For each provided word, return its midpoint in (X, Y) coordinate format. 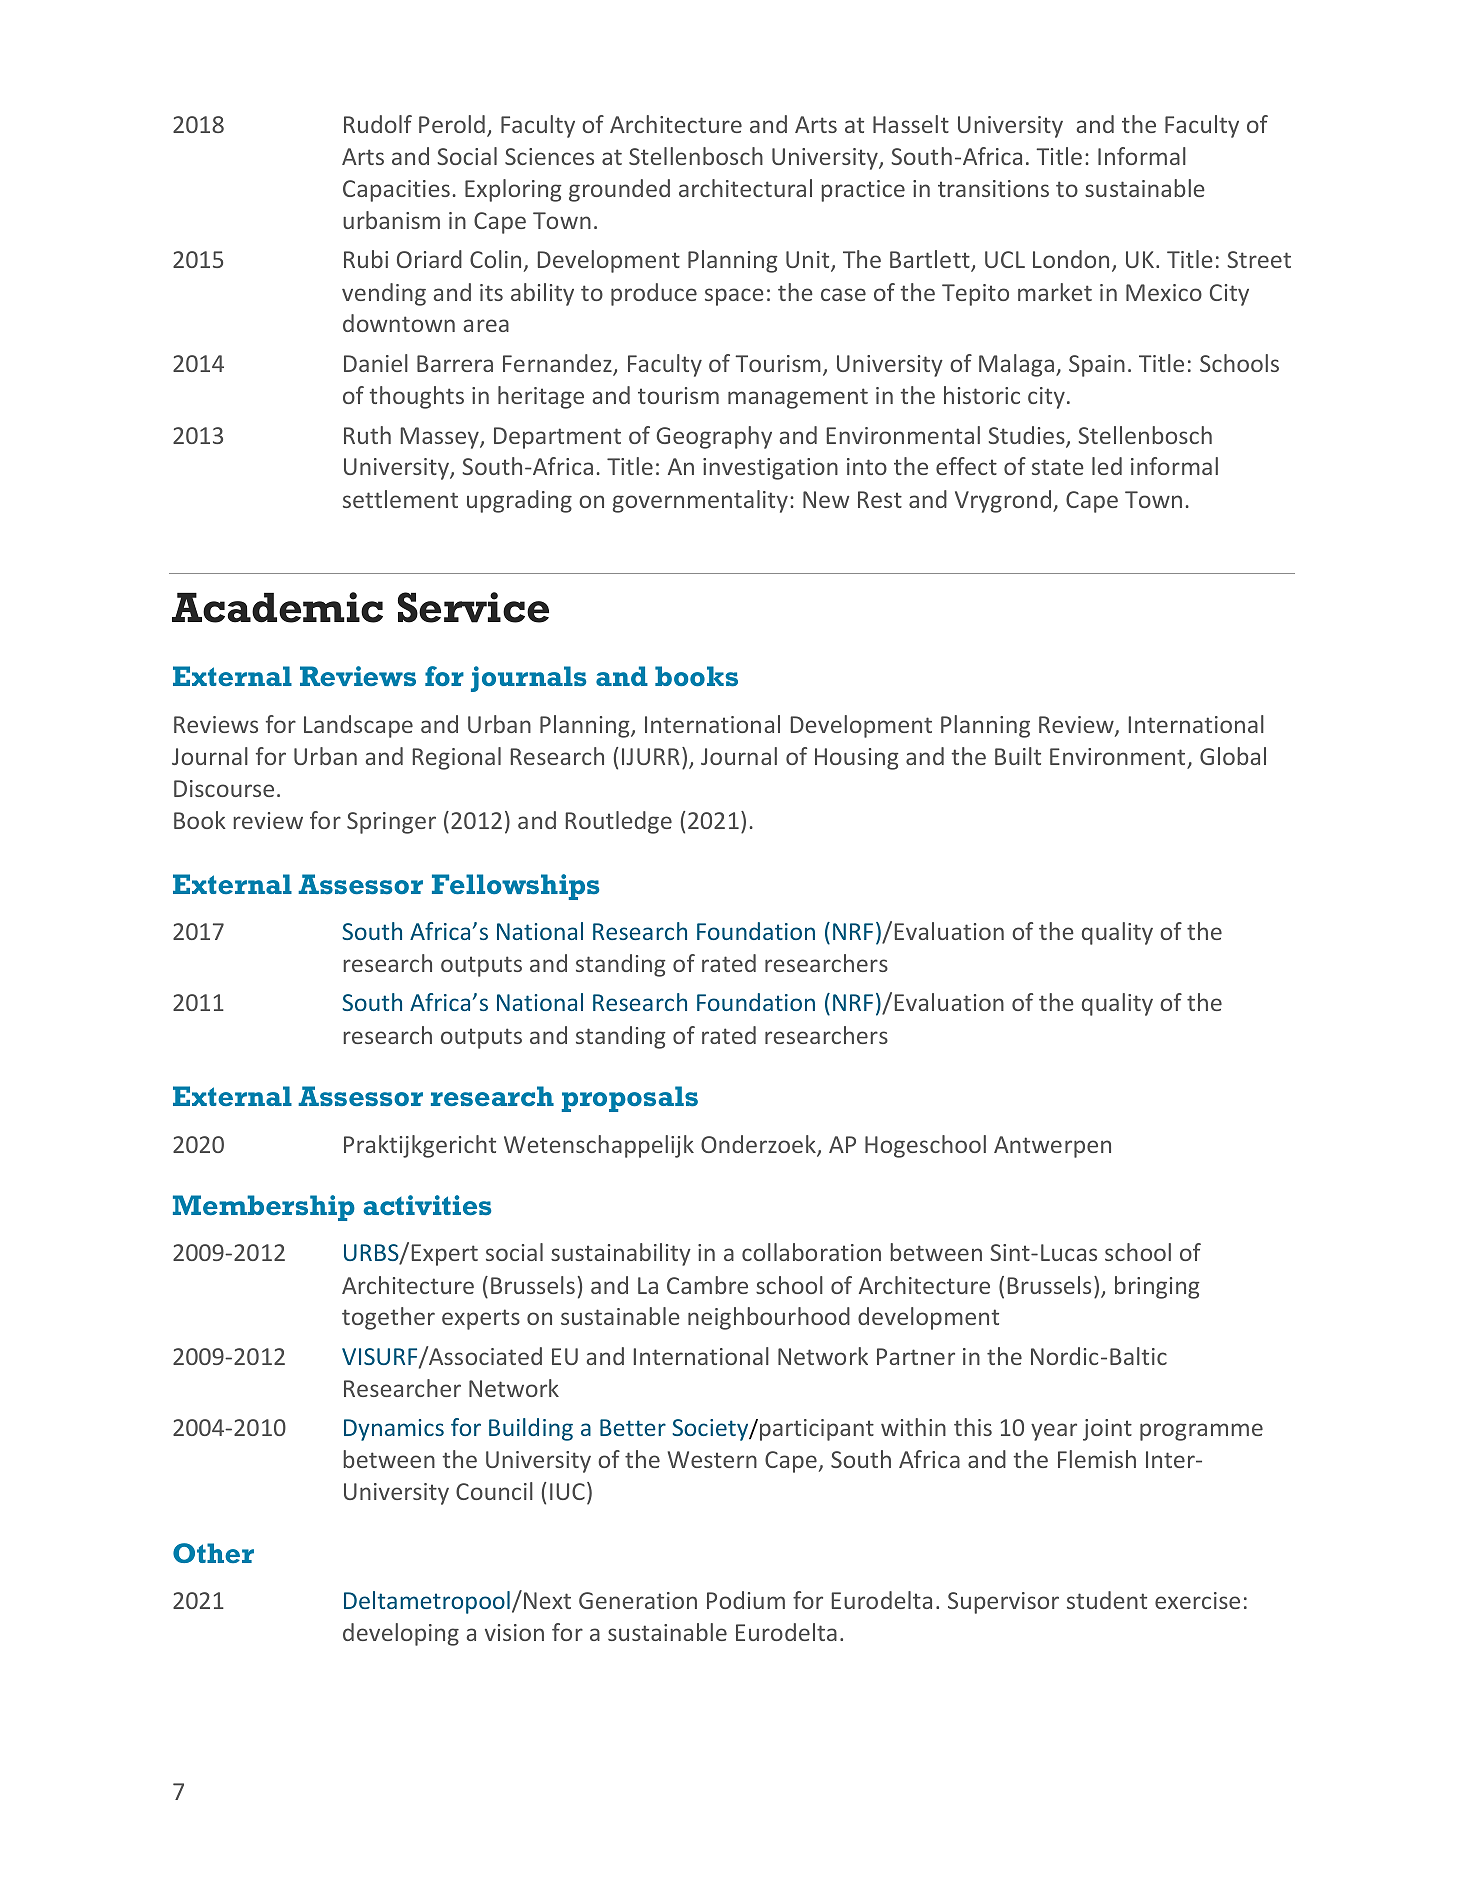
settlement (400, 499)
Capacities (396, 191)
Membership (264, 1208)
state (1058, 467)
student (1107, 1600)
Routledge (619, 822)
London (1071, 259)
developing (401, 1634)
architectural (745, 188)
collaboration (811, 1252)
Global (1233, 756)
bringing (1157, 1287)
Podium (746, 1600)
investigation (770, 469)
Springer (391, 823)
